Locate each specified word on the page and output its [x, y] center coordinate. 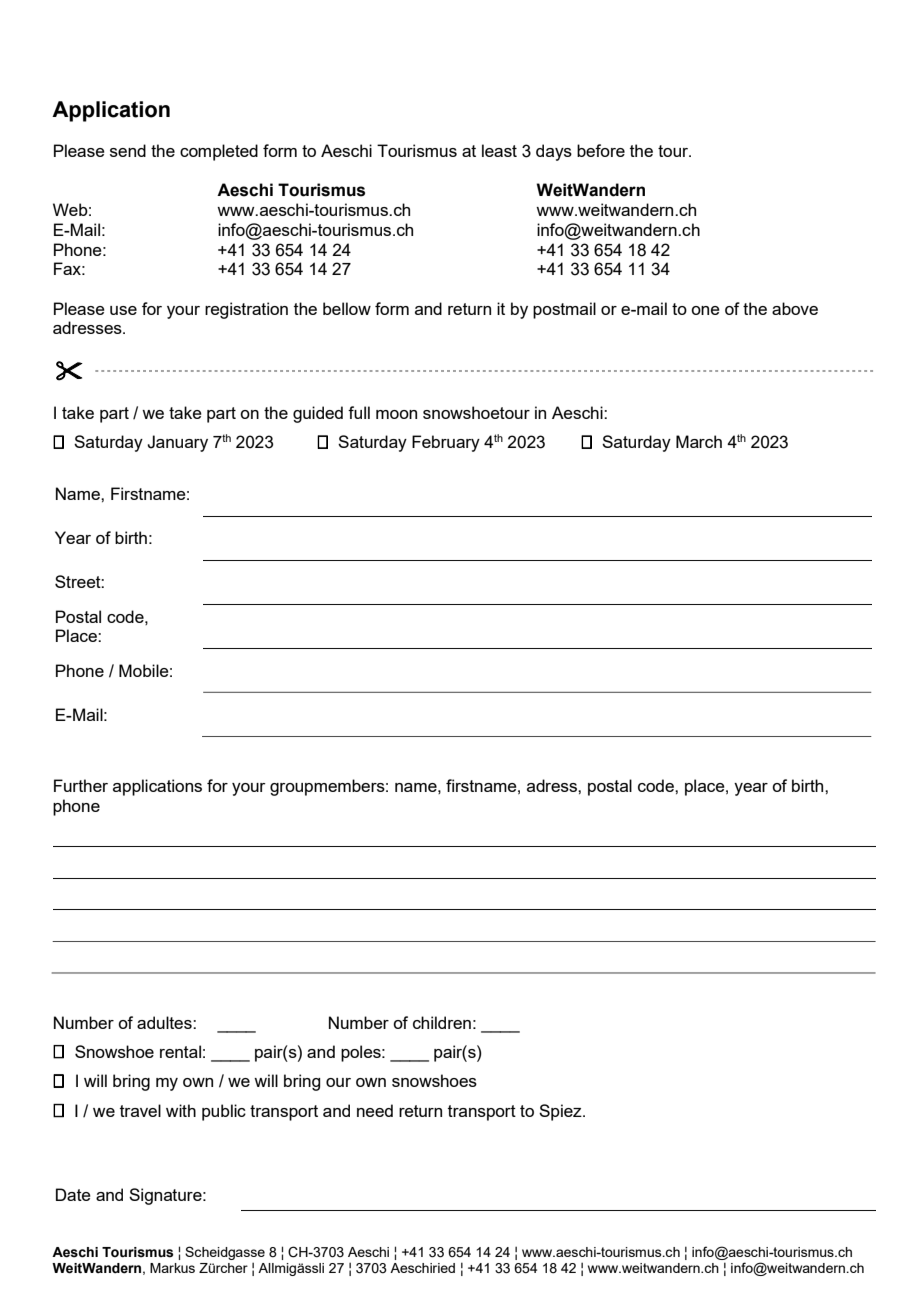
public [224, 1112]
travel [140, 1110]
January [177, 443]
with [181, 1110]
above [795, 308]
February [446, 443]
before [601, 150]
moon [396, 414]
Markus [172, 1268]
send [128, 150]
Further [81, 785]
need [375, 1110]
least [499, 150]
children [442, 1022]
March [699, 441]
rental [180, 1051]
